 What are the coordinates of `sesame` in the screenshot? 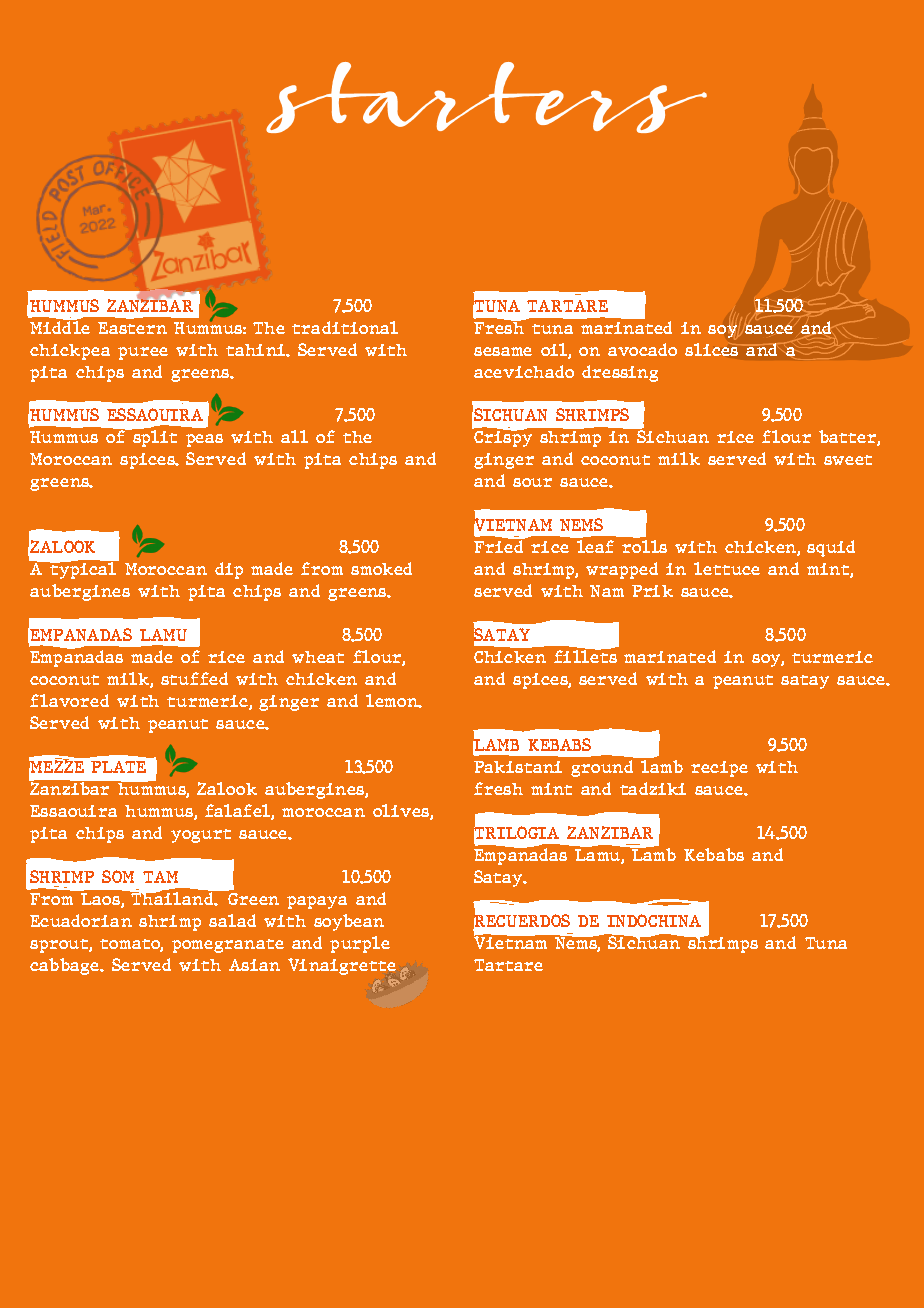 It's located at (503, 351).
